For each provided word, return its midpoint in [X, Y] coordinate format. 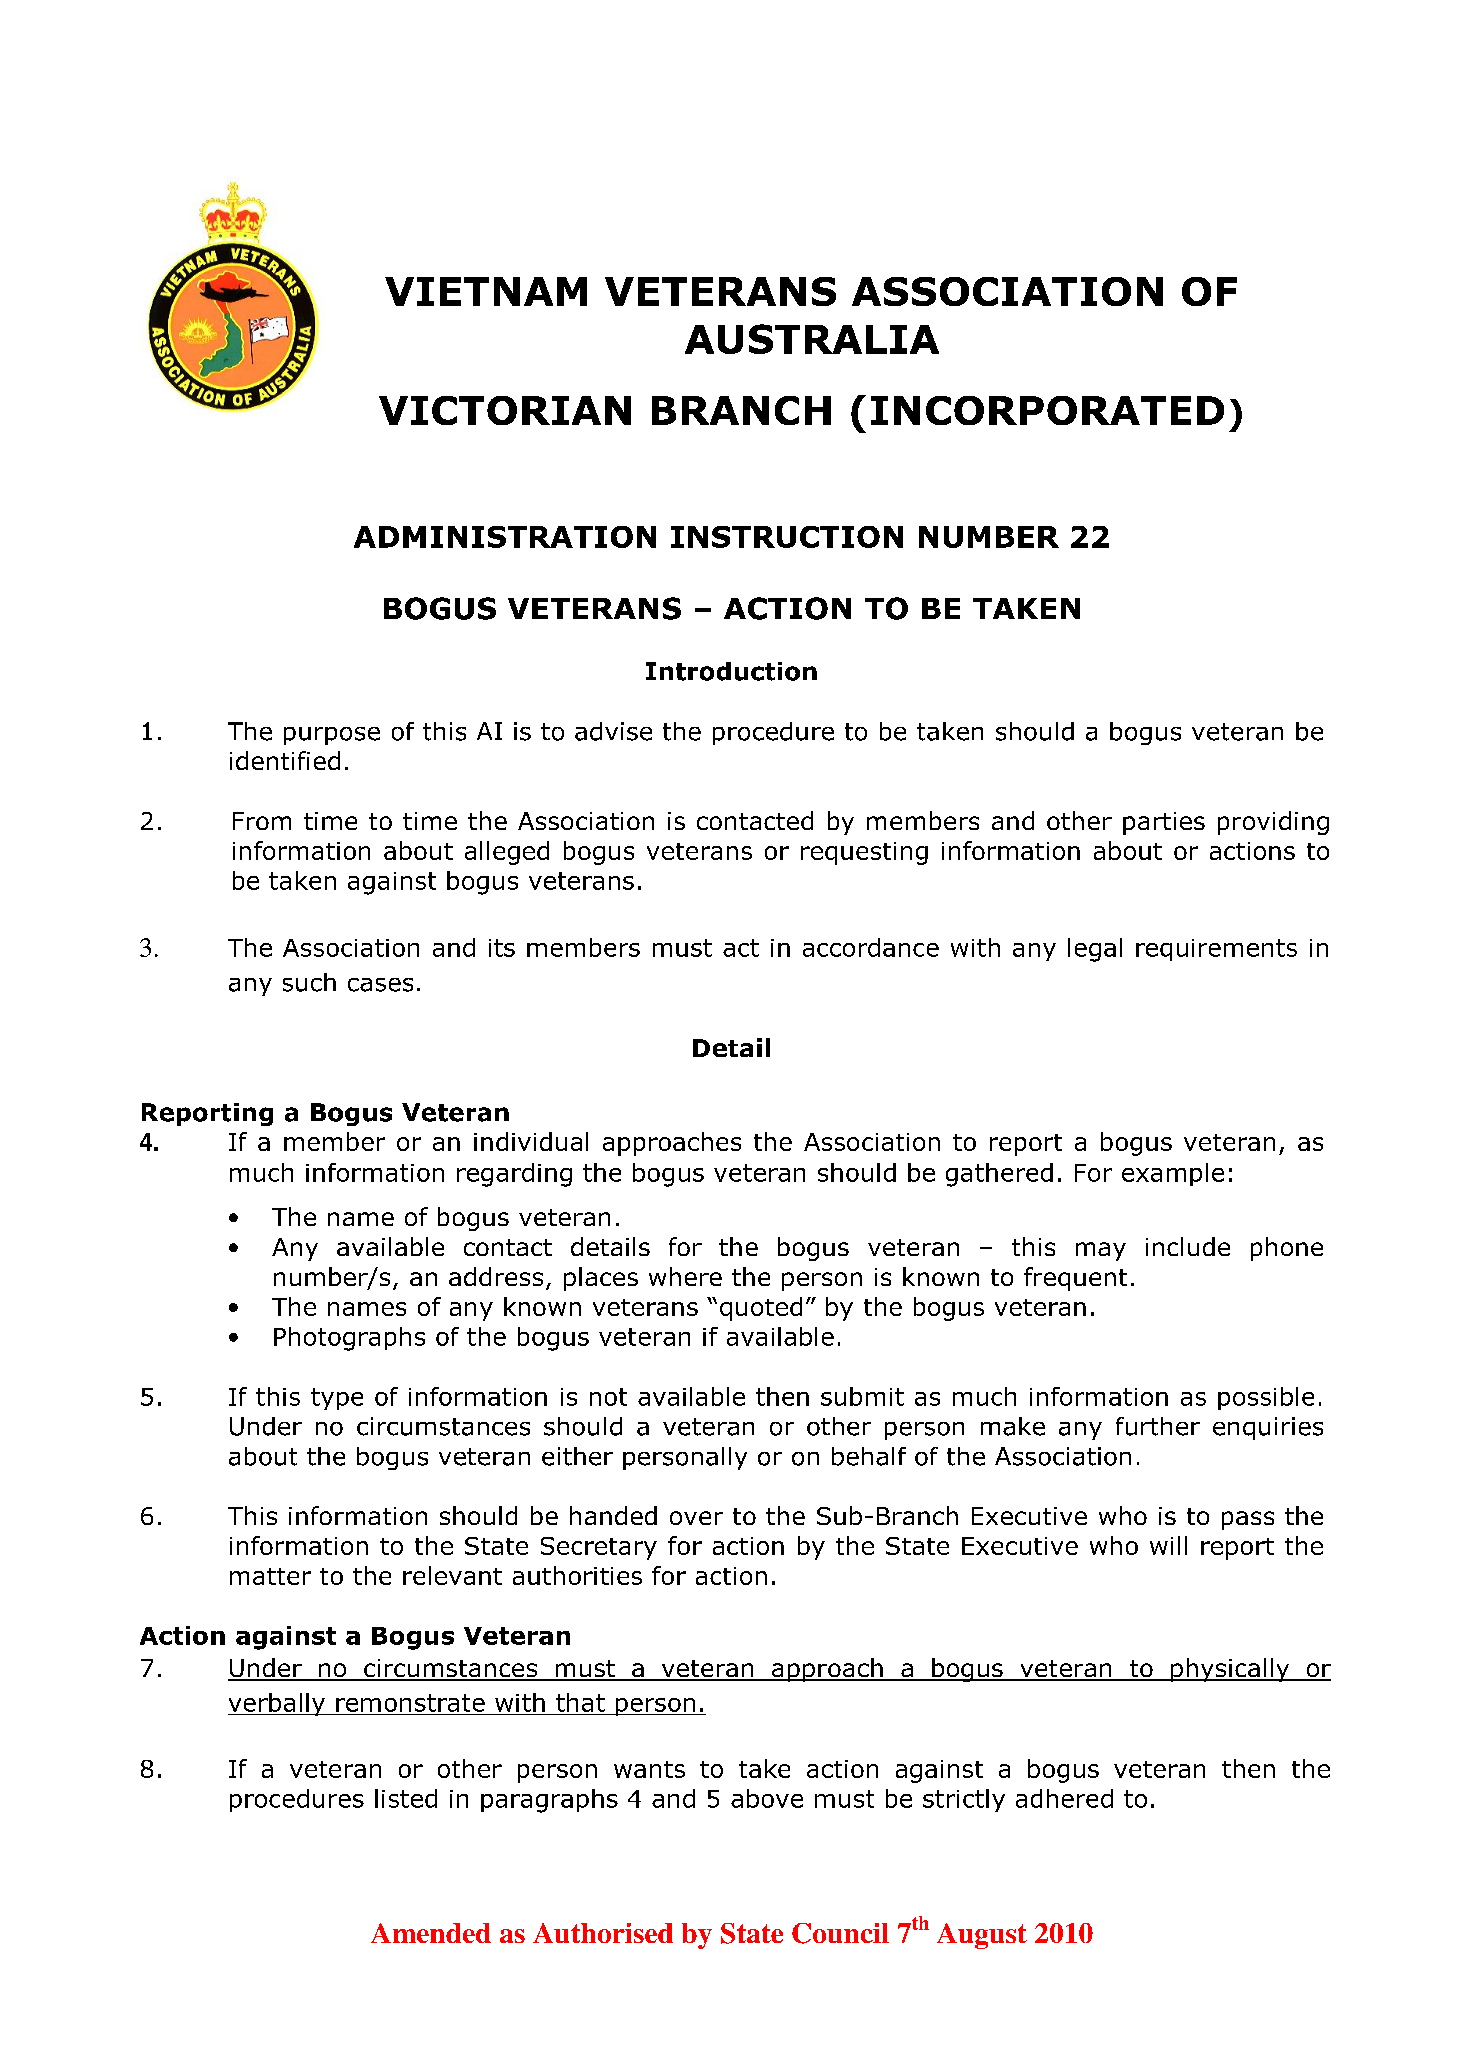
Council [840, 1933]
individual [531, 1141]
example [1173, 1174]
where [685, 1276]
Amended [431, 1933]
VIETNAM [486, 291]
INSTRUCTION [787, 537]
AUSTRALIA [812, 339]
